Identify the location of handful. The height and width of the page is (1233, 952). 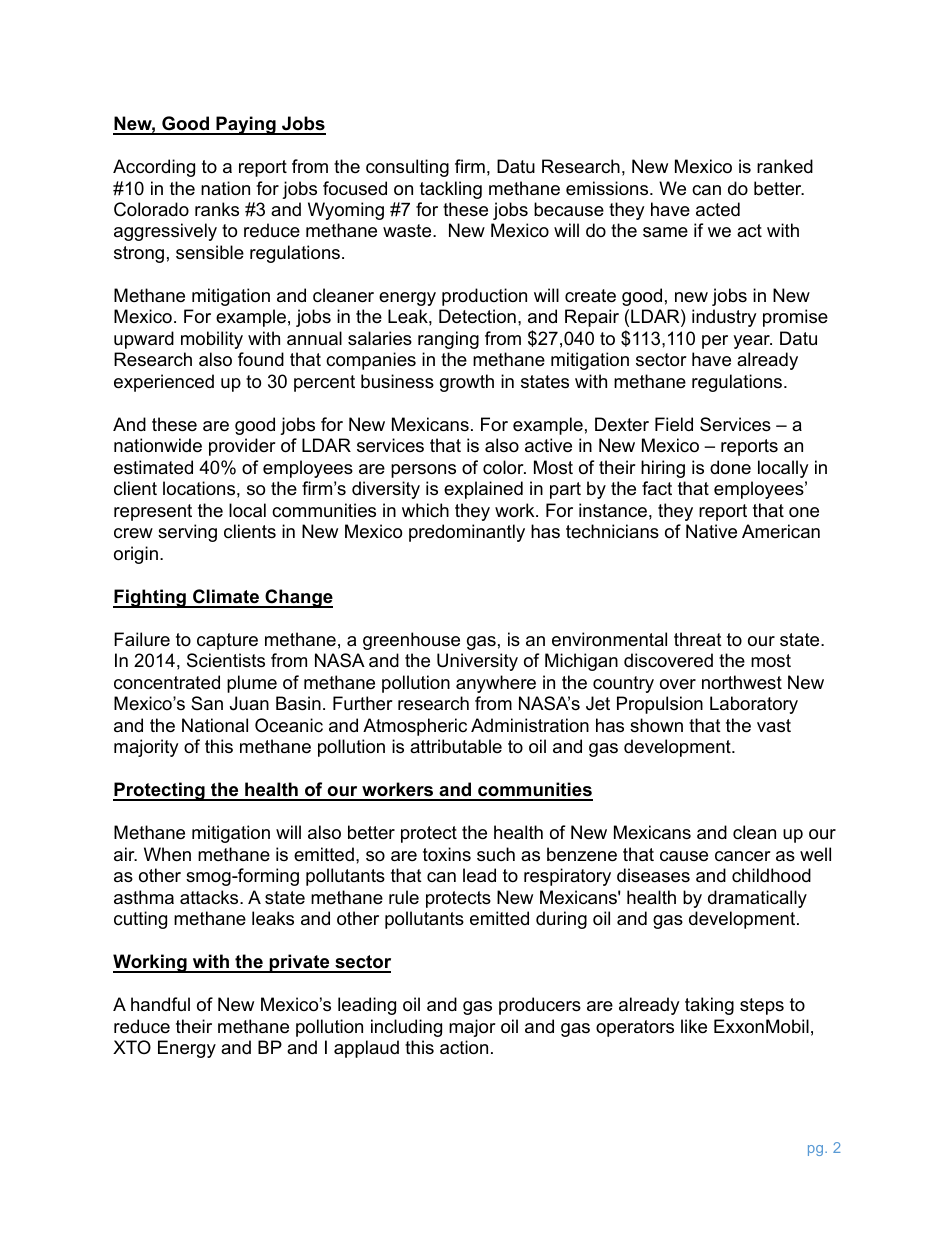
(160, 1004).
